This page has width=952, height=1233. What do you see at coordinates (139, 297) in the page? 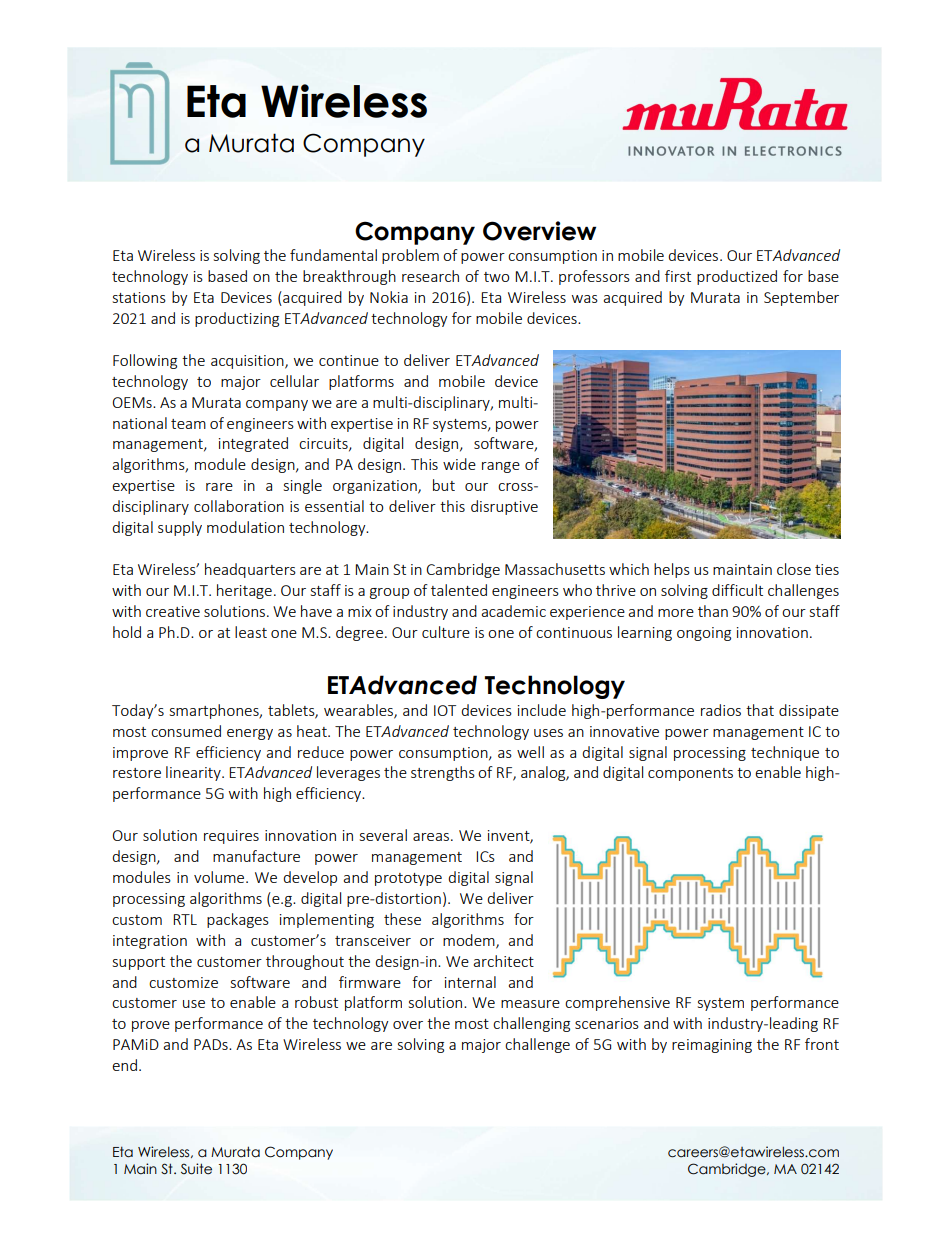
I see `stations` at bounding box center [139, 297].
